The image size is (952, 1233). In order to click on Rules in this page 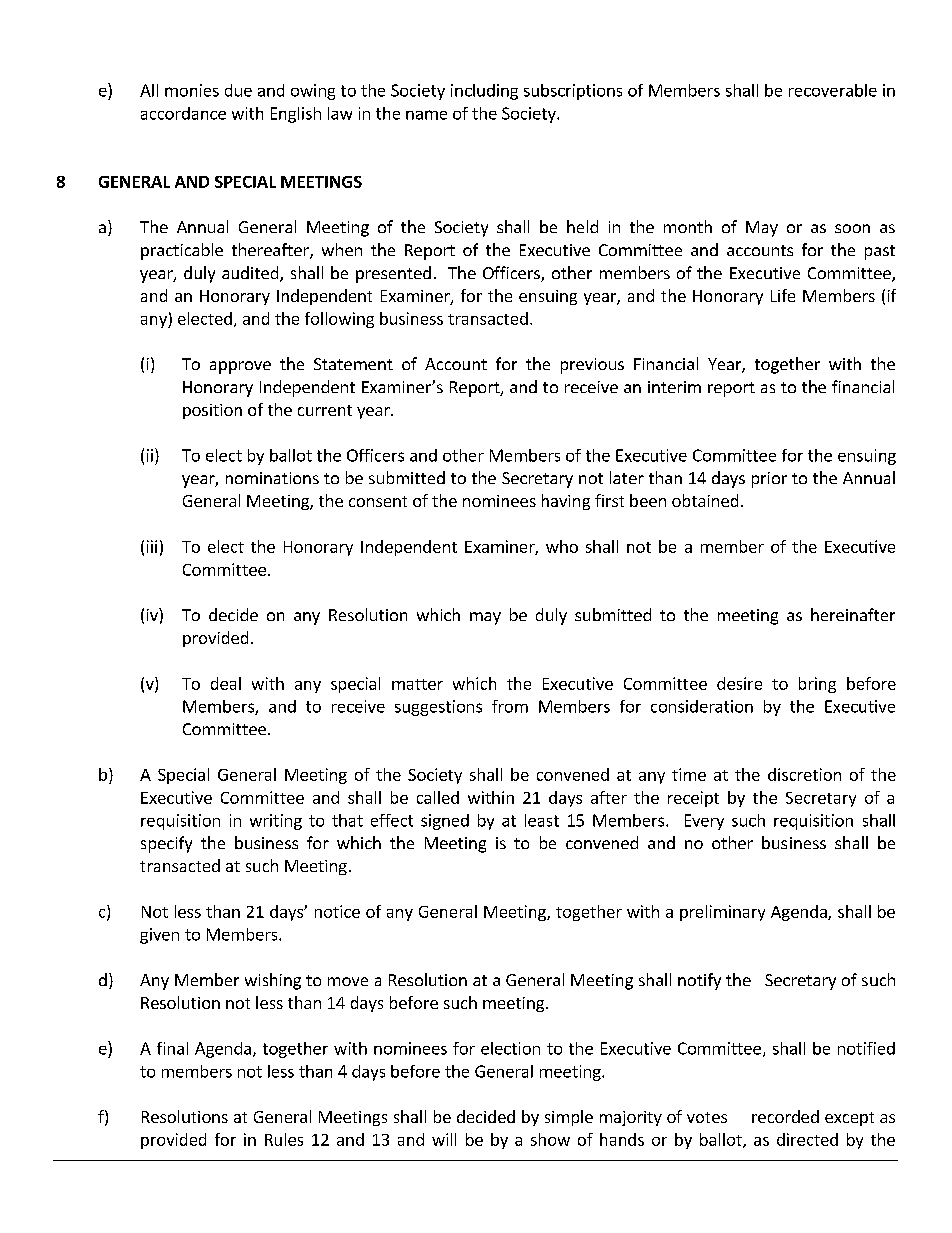, I will do `click(284, 1139)`.
